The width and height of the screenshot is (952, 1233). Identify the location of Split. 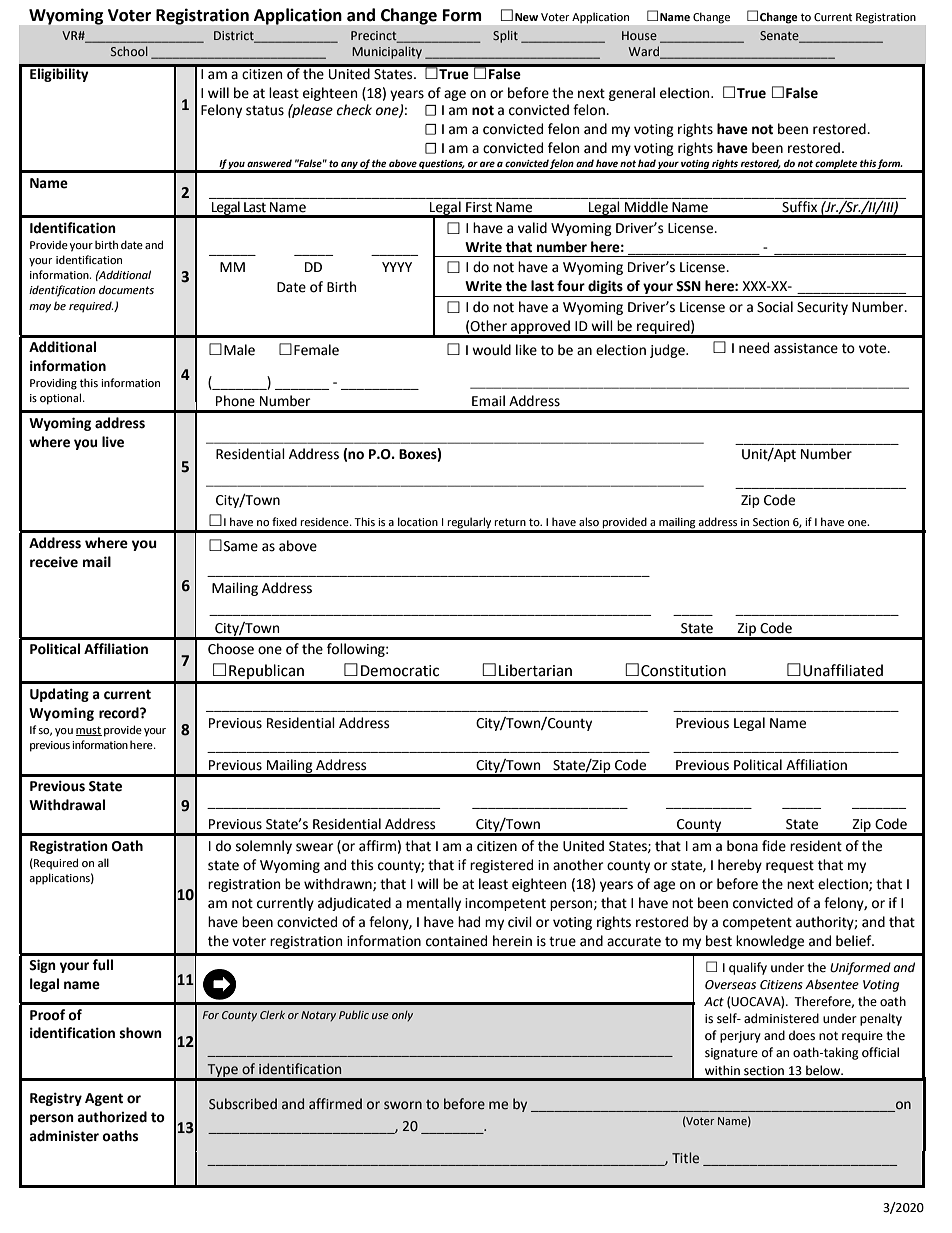
(505, 36).
